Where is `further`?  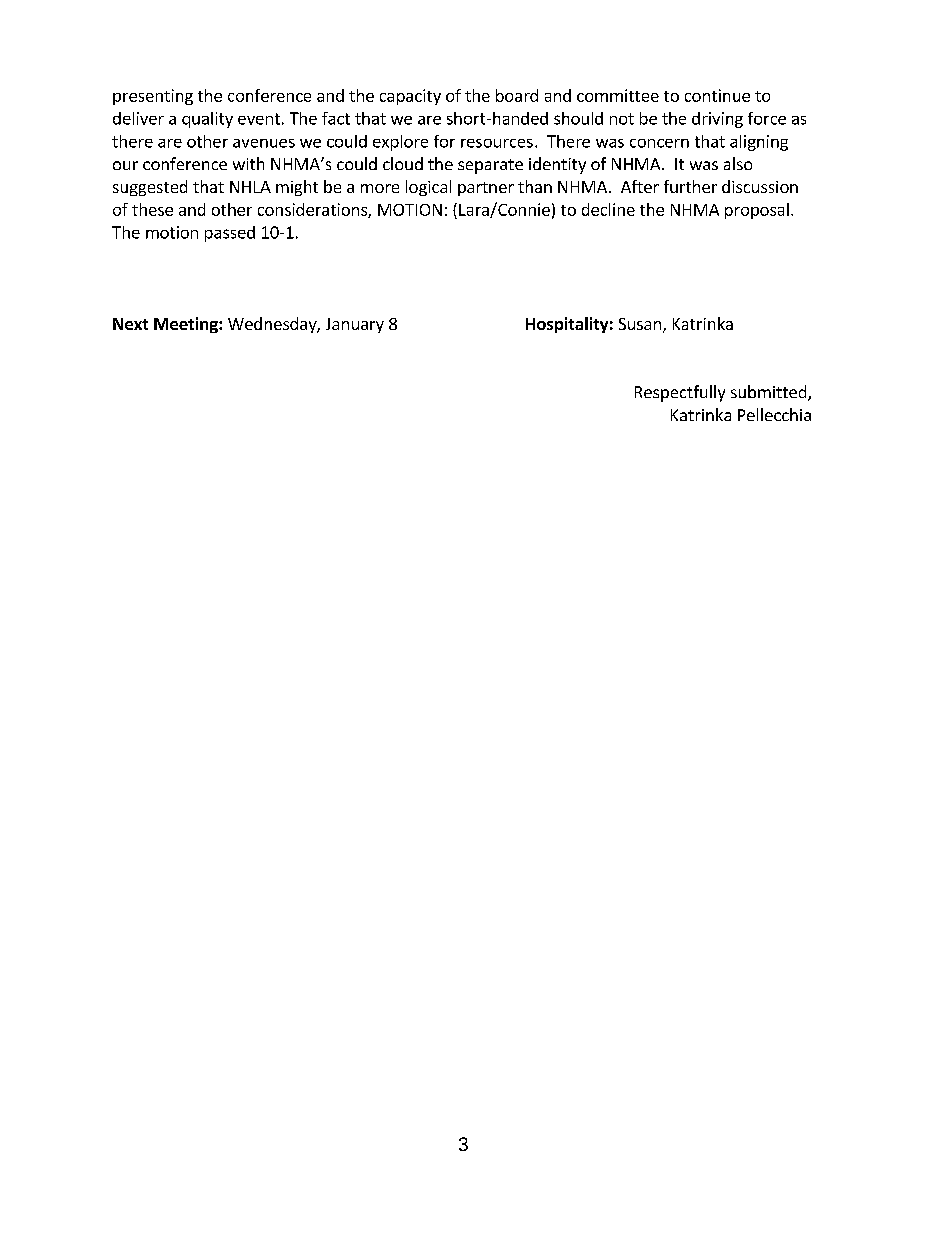 further is located at coordinates (690, 186).
